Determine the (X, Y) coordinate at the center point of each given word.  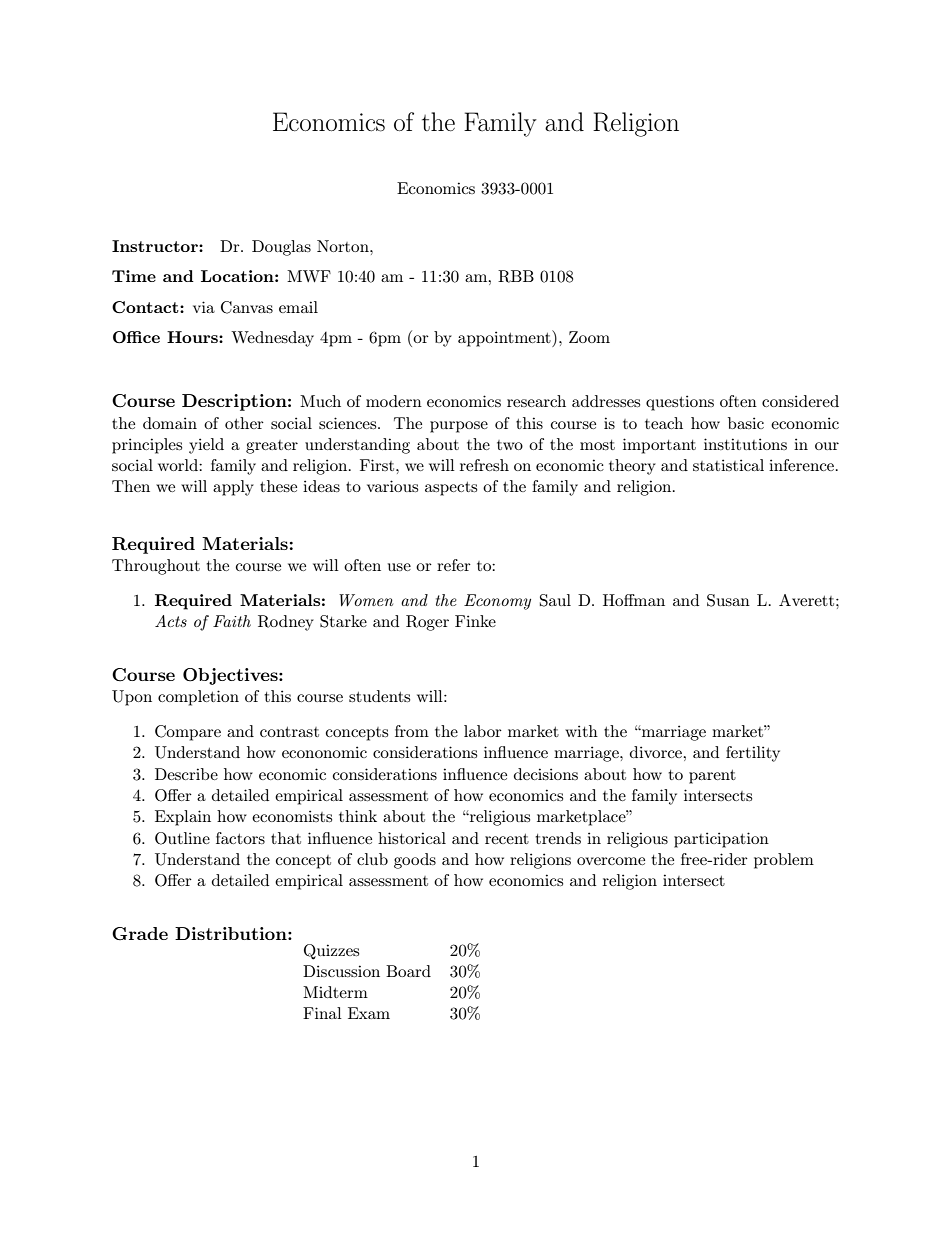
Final (322, 1013)
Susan (728, 600)
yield (206, 446)
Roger (427, 623)
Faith (232, 621)
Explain (183, 818)
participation (721, 840)
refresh (484, 465)
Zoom (589, 337)
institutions (745, 444)
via (204, 307)
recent (507, 839)
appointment (505, 338)
